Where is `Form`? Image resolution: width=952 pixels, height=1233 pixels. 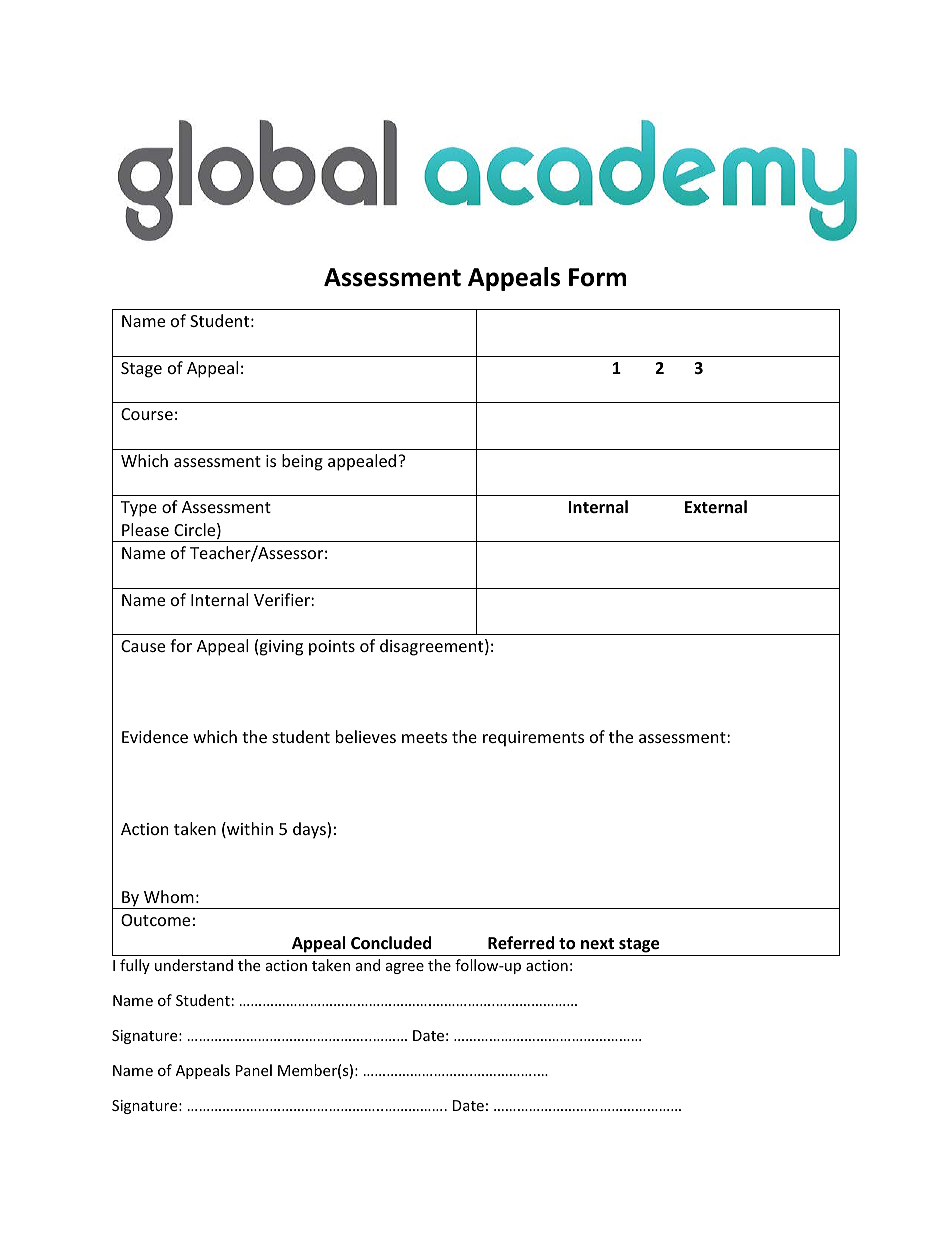 Form is located at coordinates (597, 277).
